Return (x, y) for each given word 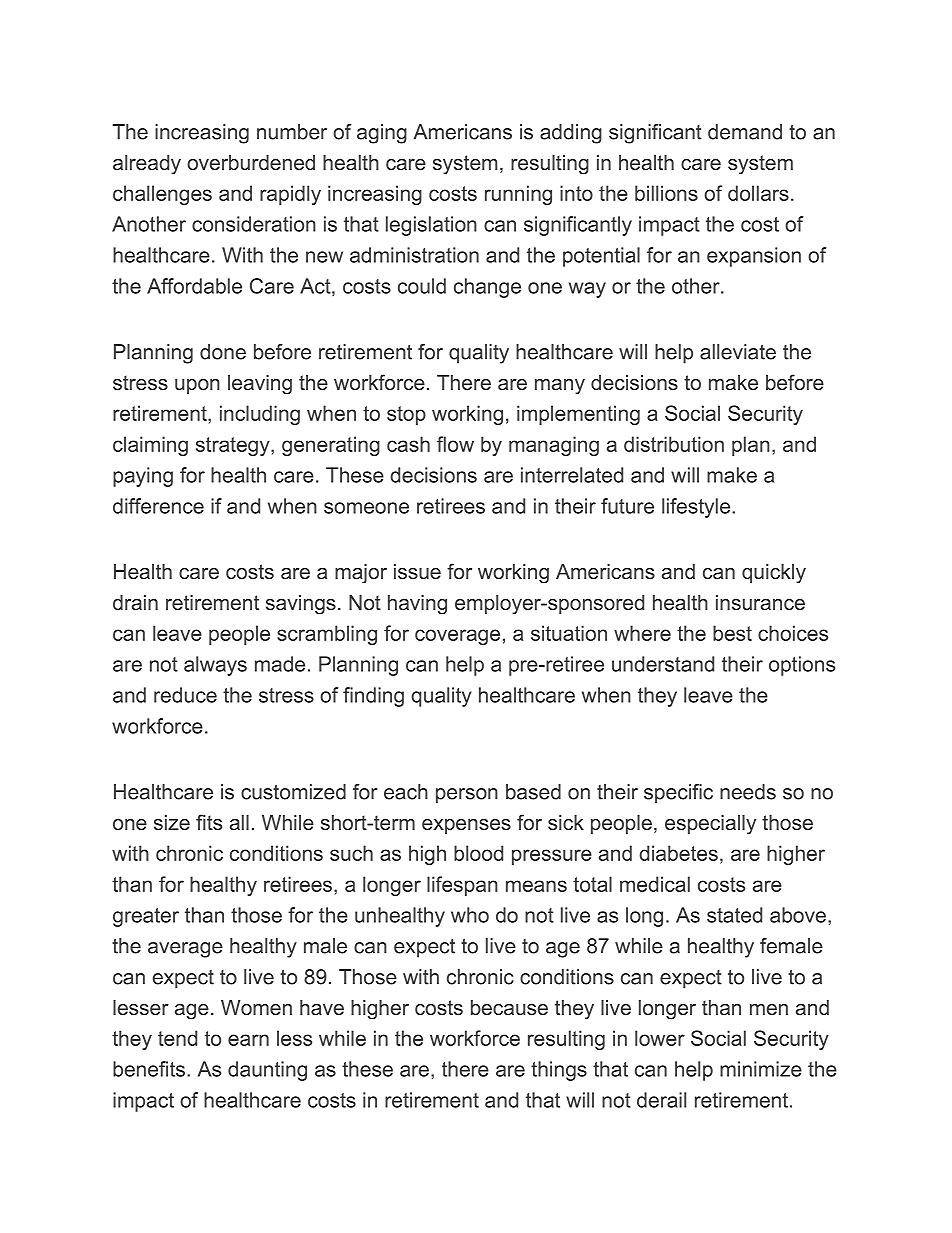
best (732, 633)
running (518, 195)
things (559, 1071)
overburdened (251, 162)
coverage (457, 637)
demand (745, 132)
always (215, 666)
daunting (267, 1071)
